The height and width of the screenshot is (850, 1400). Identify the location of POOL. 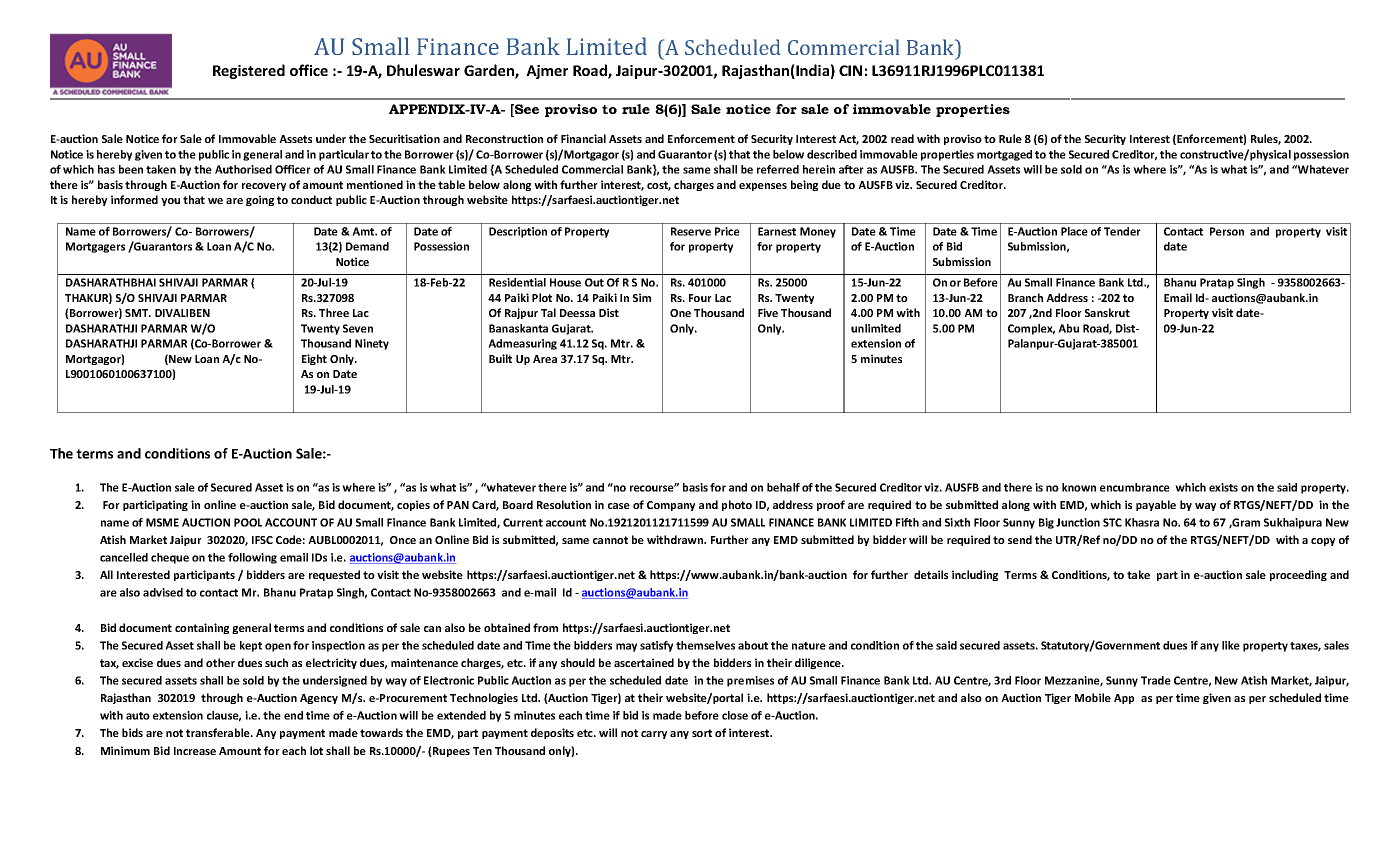
(248, 522).
